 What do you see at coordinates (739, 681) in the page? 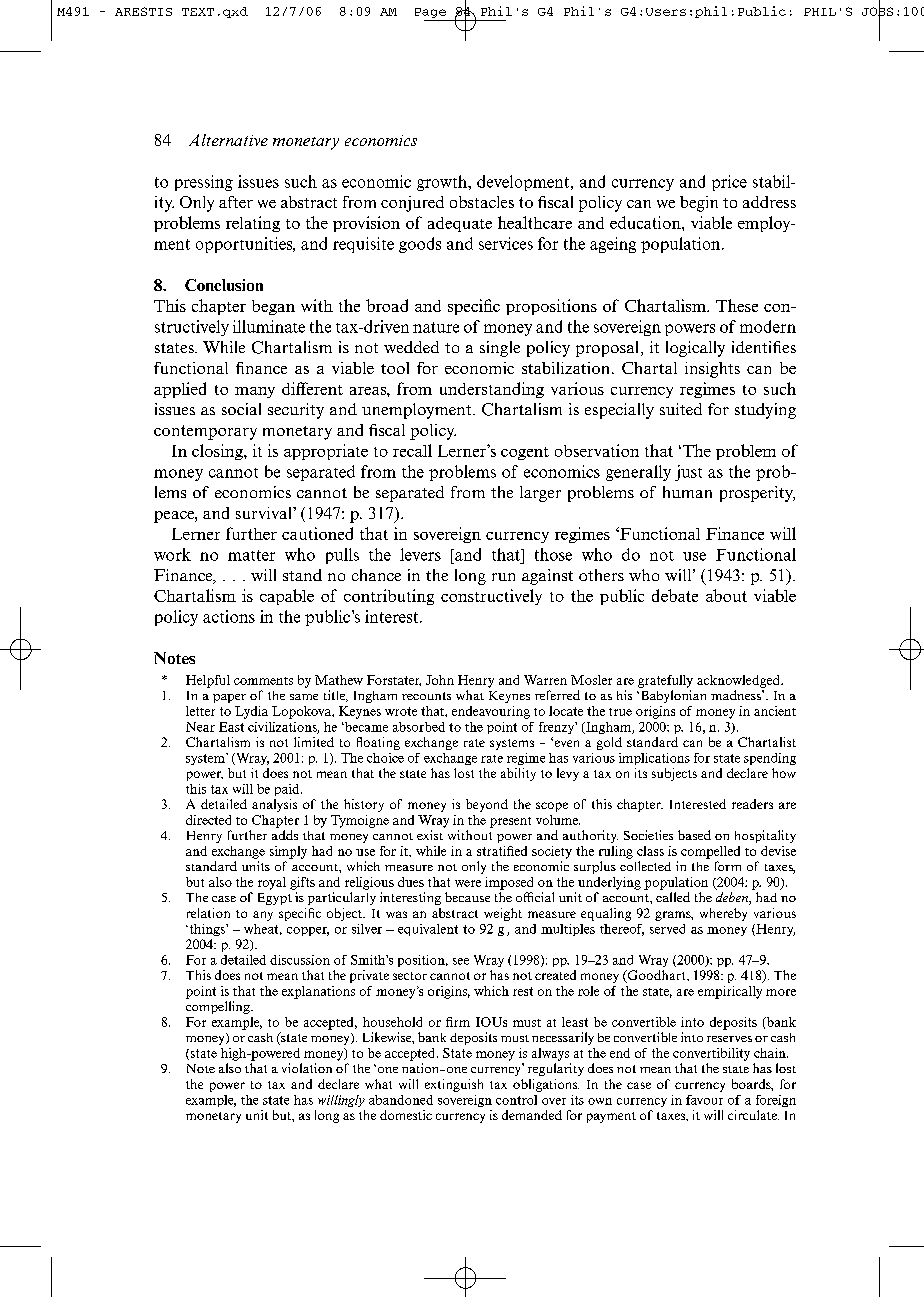
I see `acknowledged` at bounding box center [739, 681].
